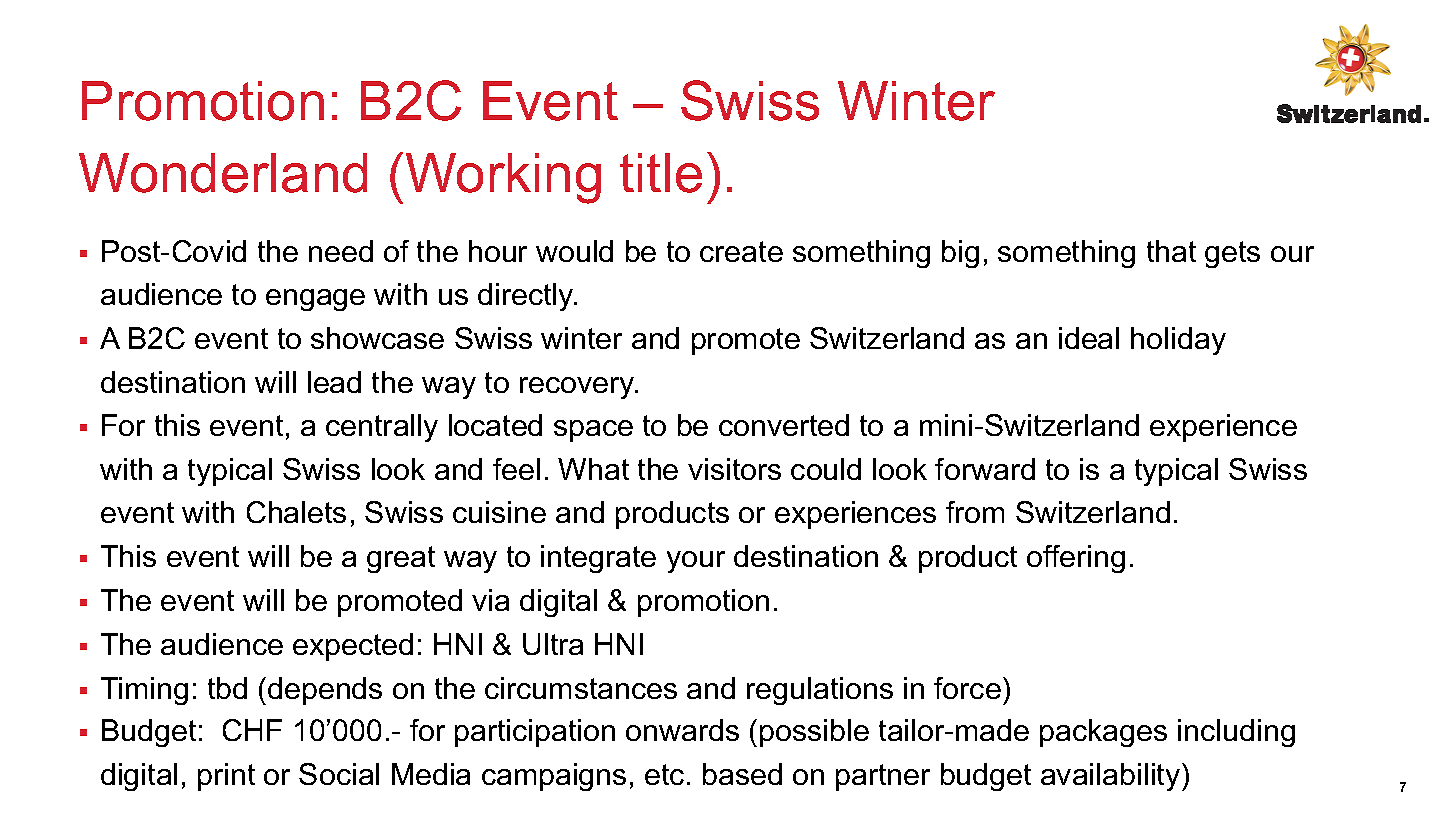  I want to click on centrally, so click(382, 428).
